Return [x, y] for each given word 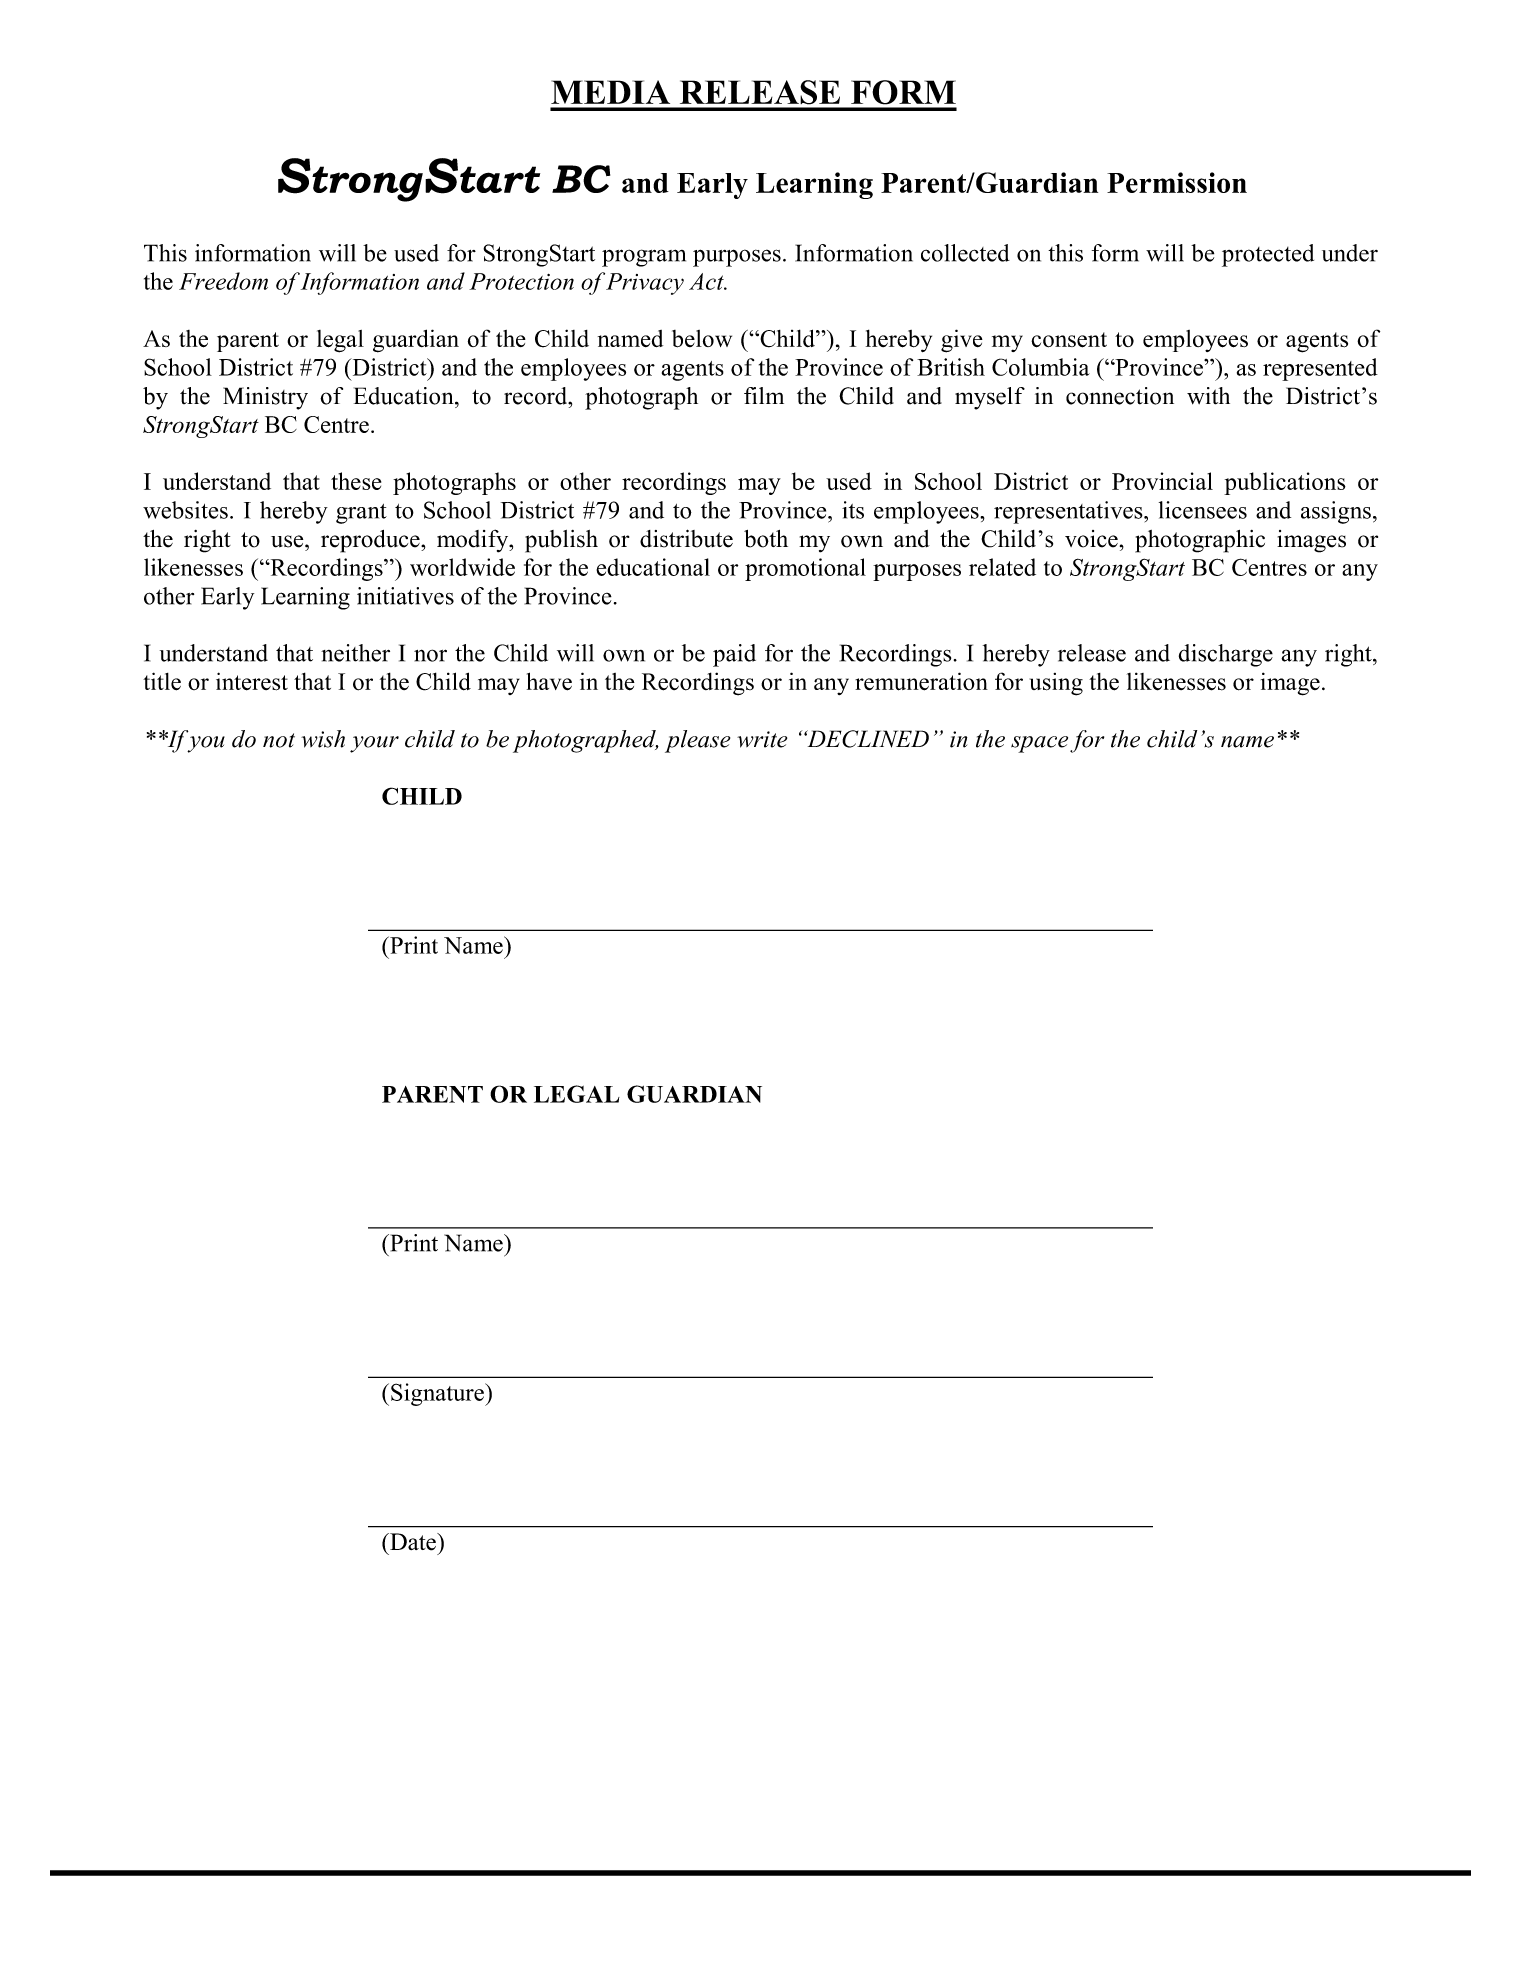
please [697, 741]
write [762, 739]
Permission [1177, 182]
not [279, 740]
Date [413, 1542]
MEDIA [610, 92]
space [1039, 744]
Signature [438, 1394]
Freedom [223, 281]
